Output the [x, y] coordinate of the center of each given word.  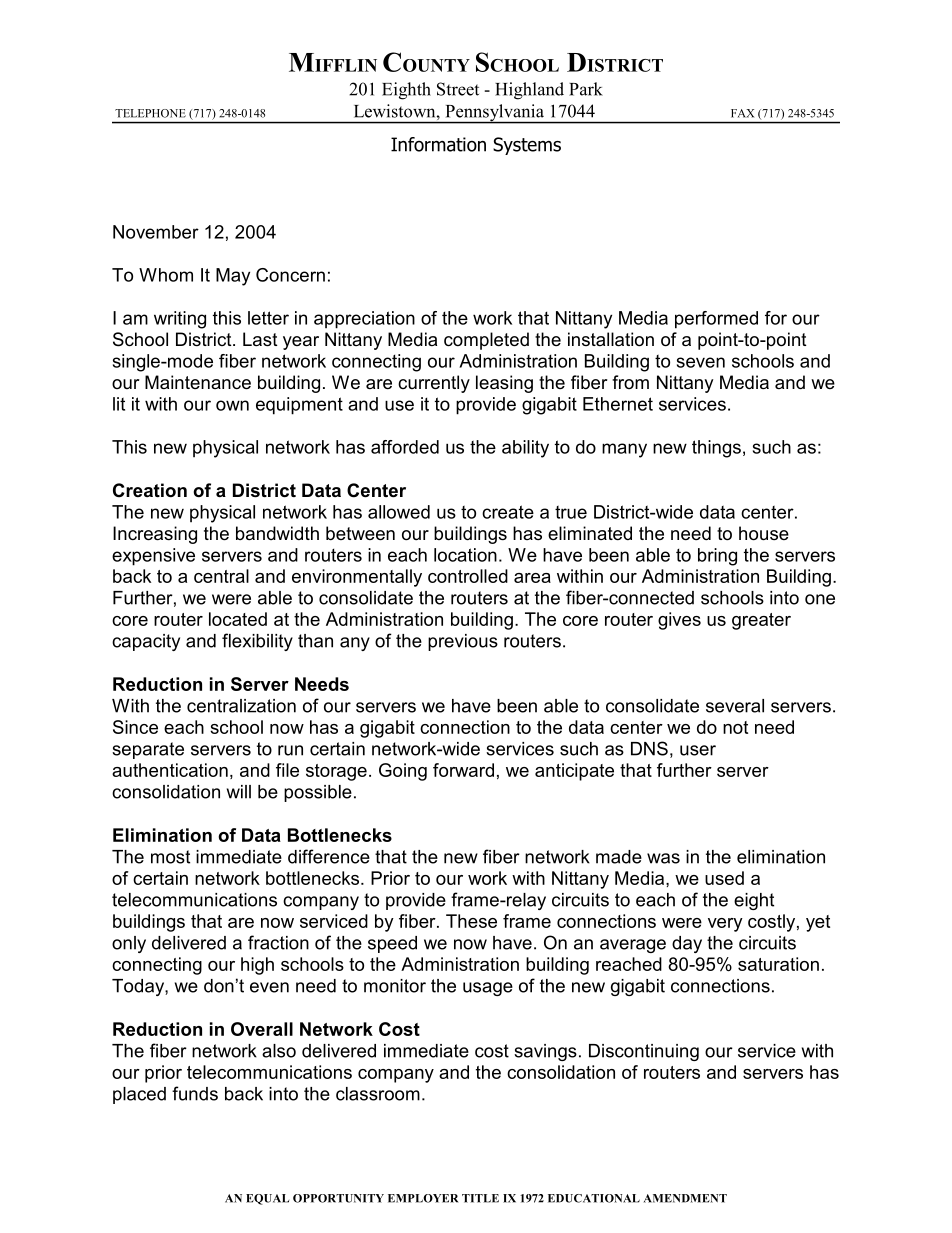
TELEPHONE [150, 113]
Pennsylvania [494, 114]
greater [761, 621]
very [725, 925]
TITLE [480, 1198]
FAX [742, 113]
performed [716, 320]
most [170, 857]
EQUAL [267, 1199]
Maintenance [198, 382]
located [238, 619]
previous [463, 642]
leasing [504, 384]
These [471, 921]
